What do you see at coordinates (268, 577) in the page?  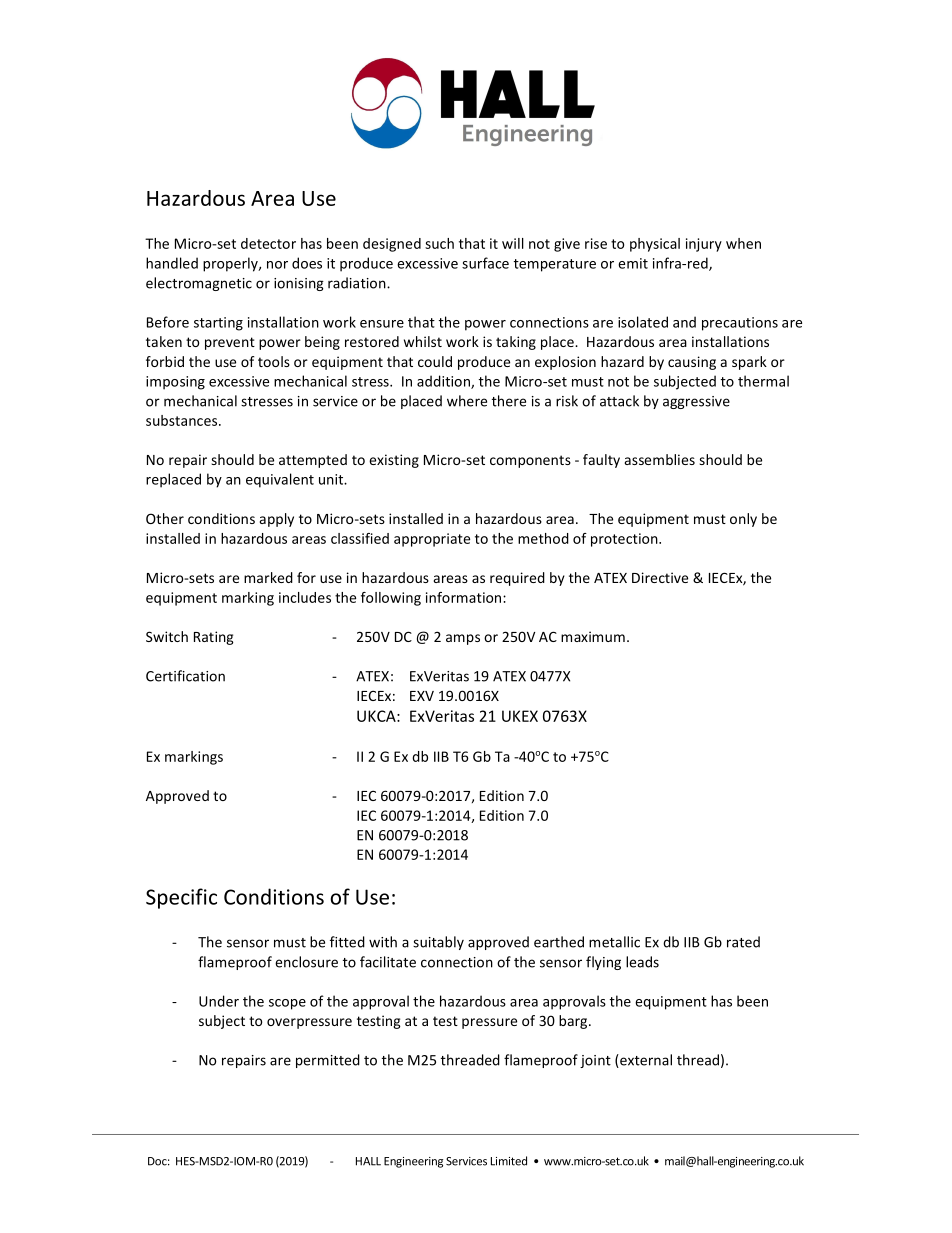 I see `marked` at bounding box center [268, 577].
